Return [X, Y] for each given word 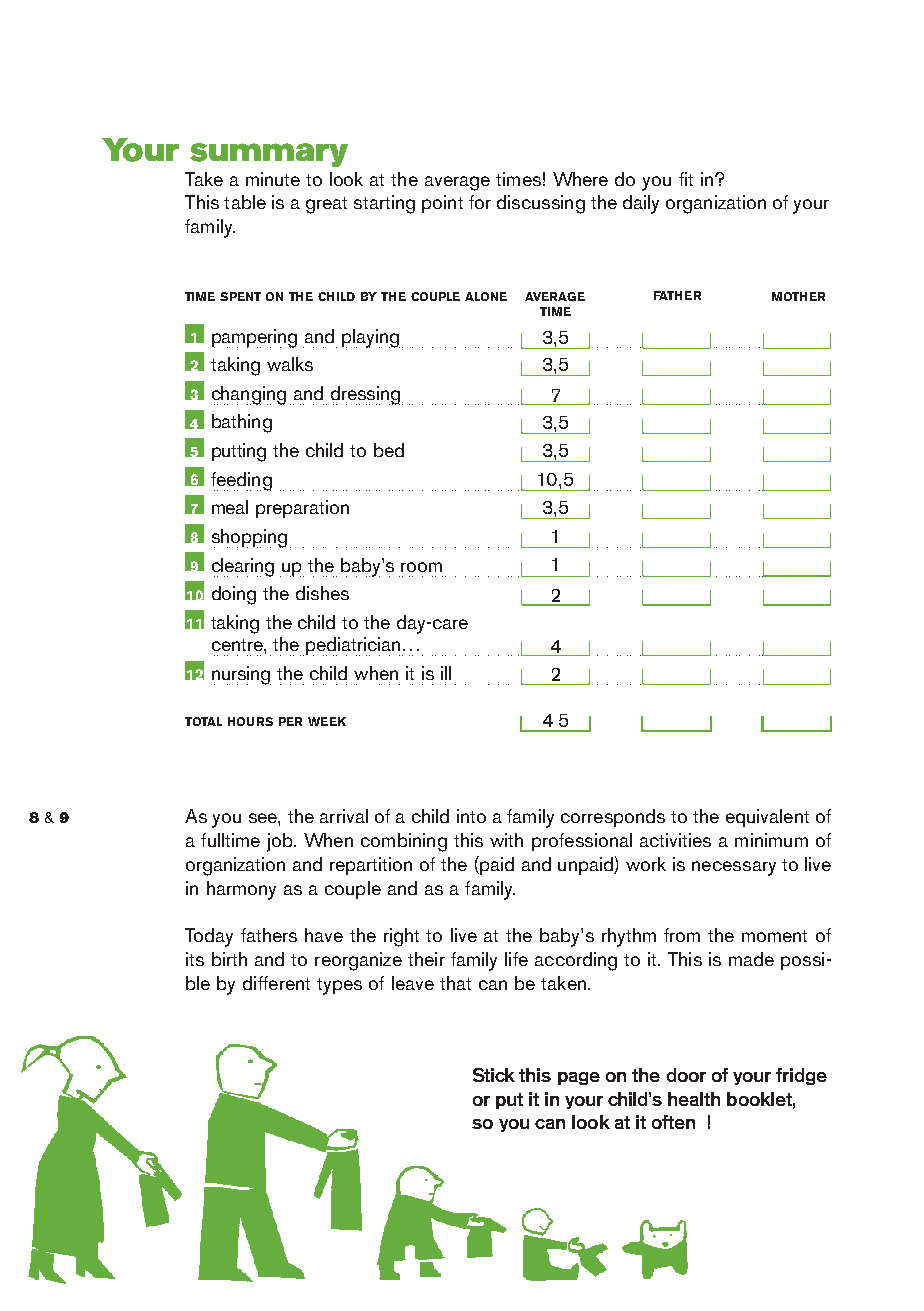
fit [686, 179]
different [276, 983]
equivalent [767, 818]
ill [446, 673]
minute [273, 179]
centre [238, 645]
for [480, 202]
